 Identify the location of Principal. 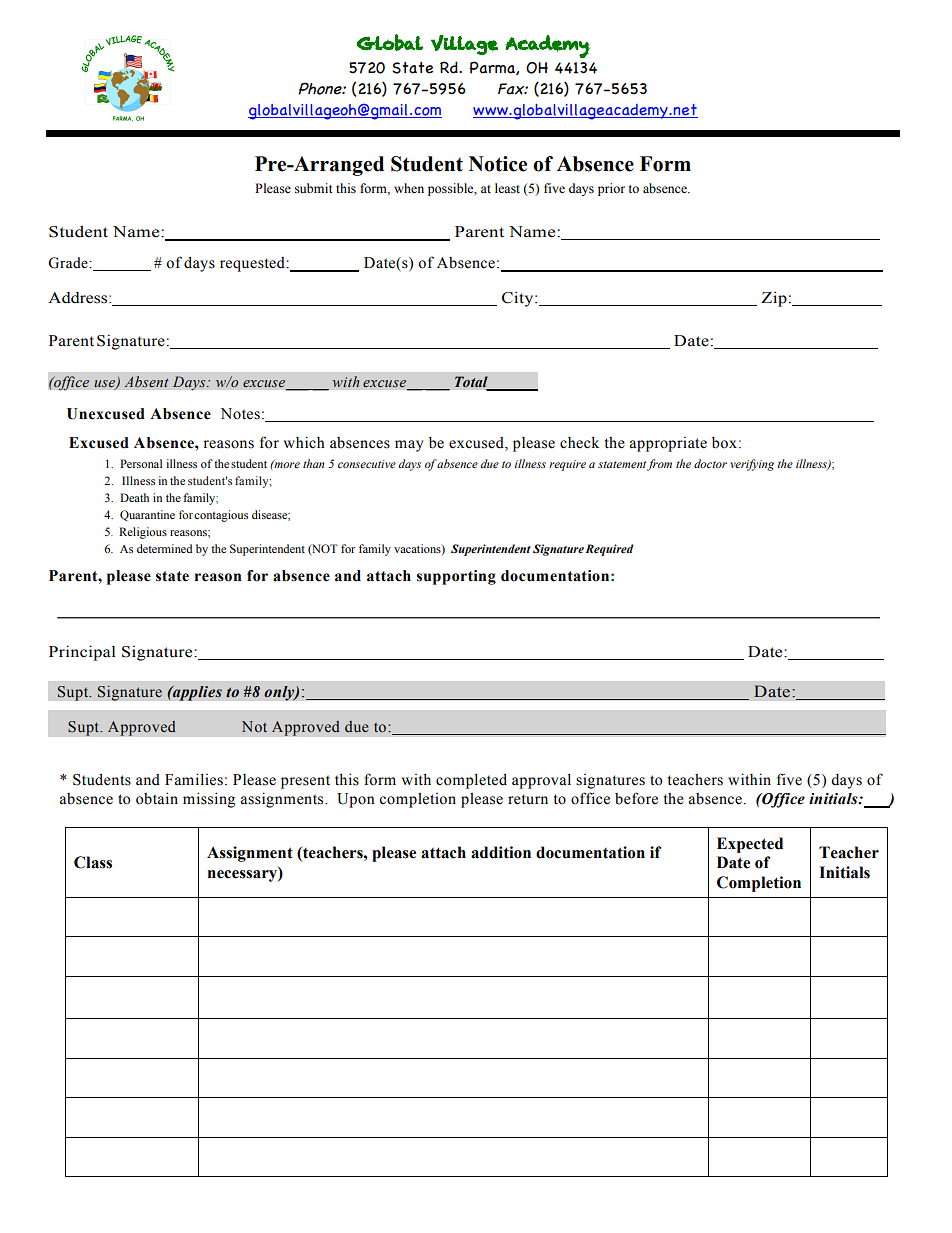
(82, 653).
